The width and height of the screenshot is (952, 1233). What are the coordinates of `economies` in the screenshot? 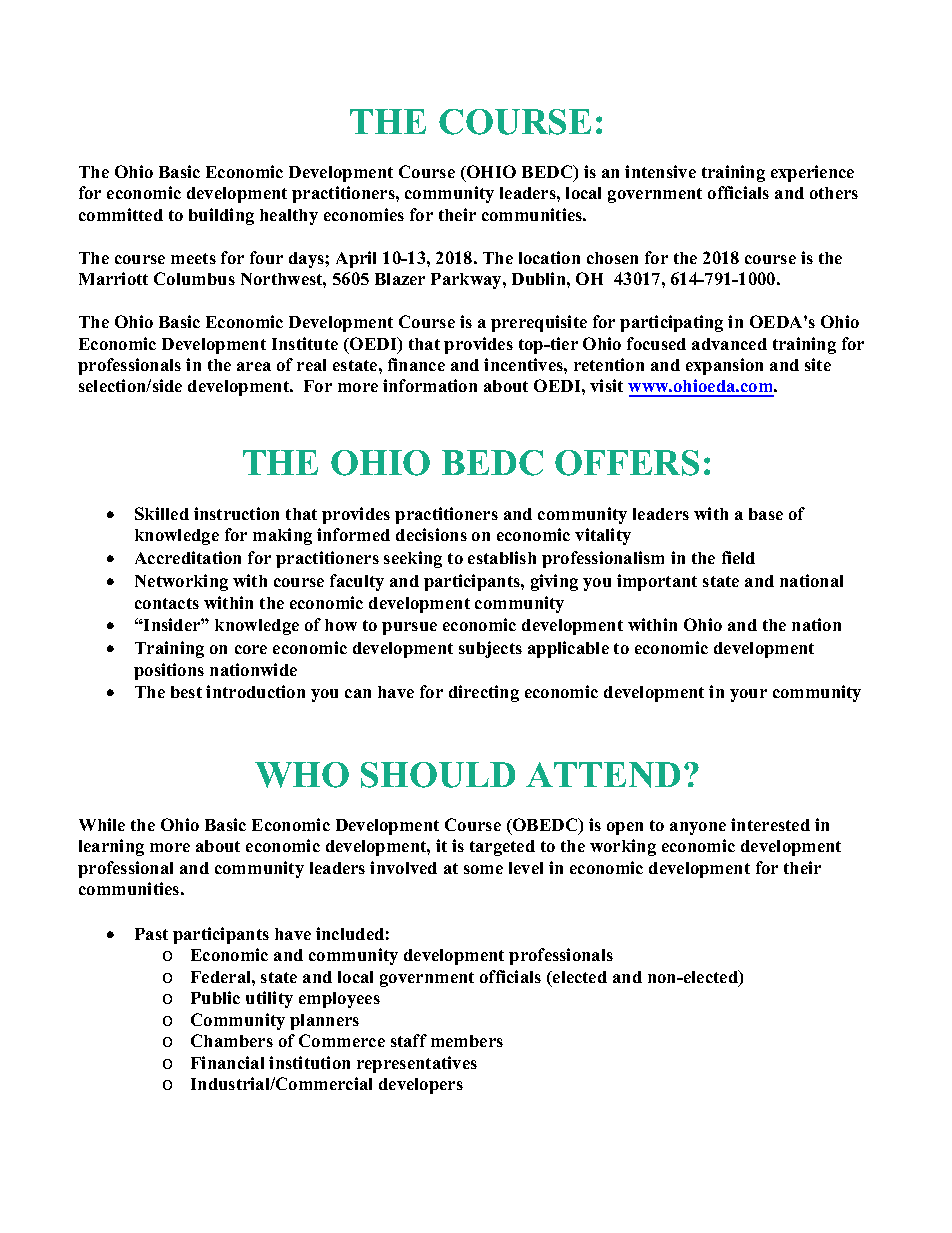 It's located at (364, 214).
